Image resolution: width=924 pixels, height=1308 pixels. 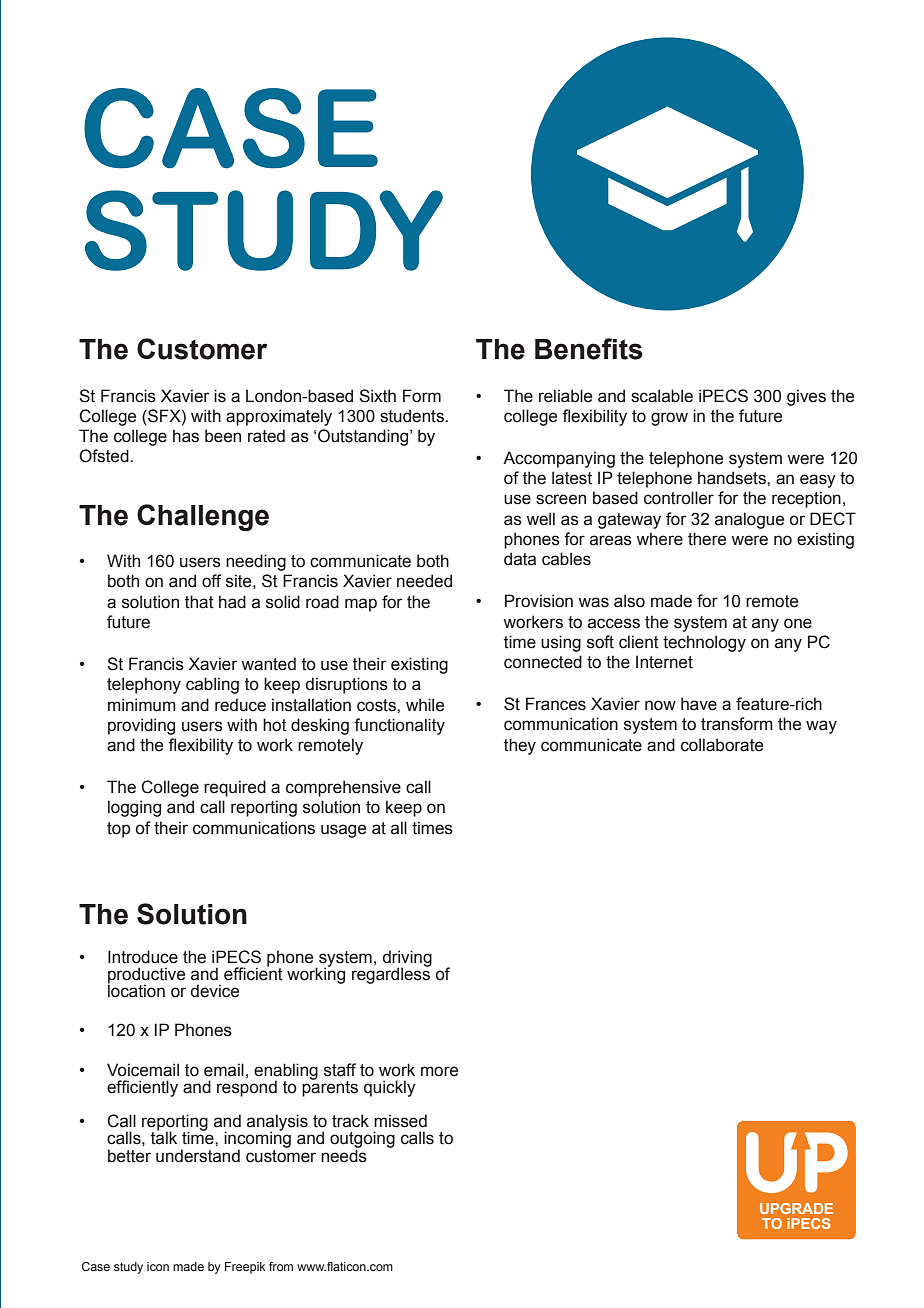 I want to click on needs, so click(x=344, y=1155).
